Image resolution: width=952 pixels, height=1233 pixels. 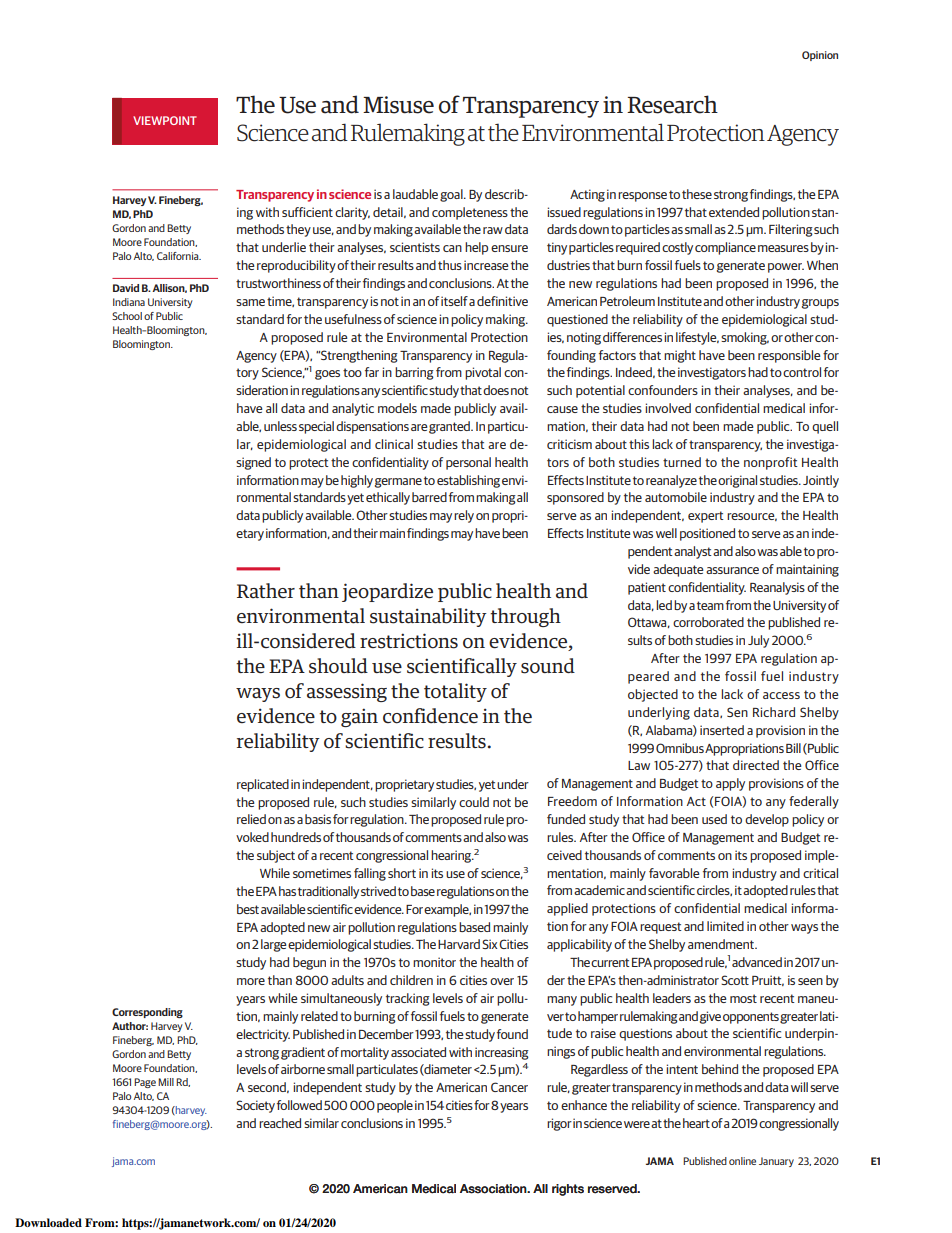 I want to click on online, so click(x=742, y=1161).
